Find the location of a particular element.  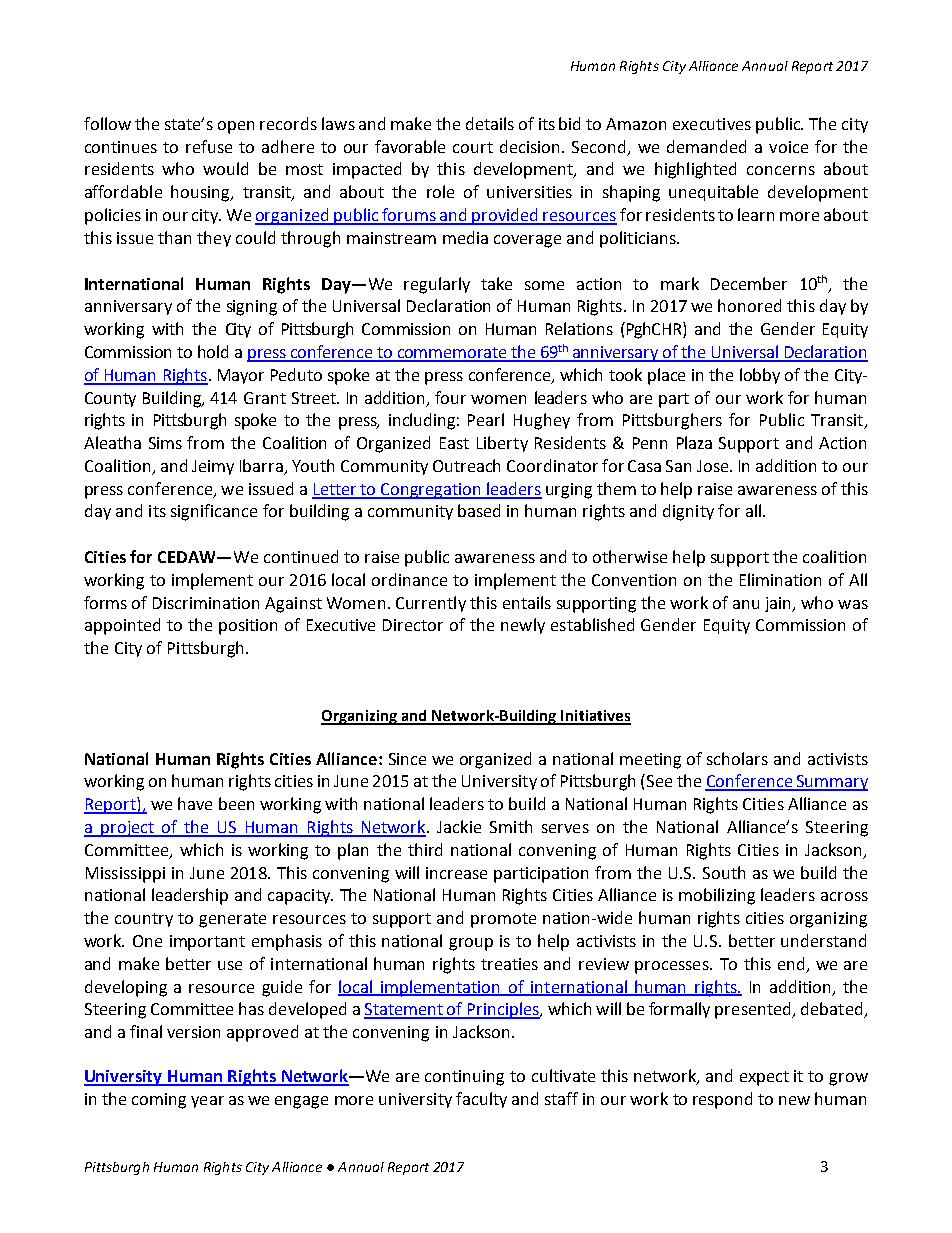

South is located at coordinates (724, 872).
